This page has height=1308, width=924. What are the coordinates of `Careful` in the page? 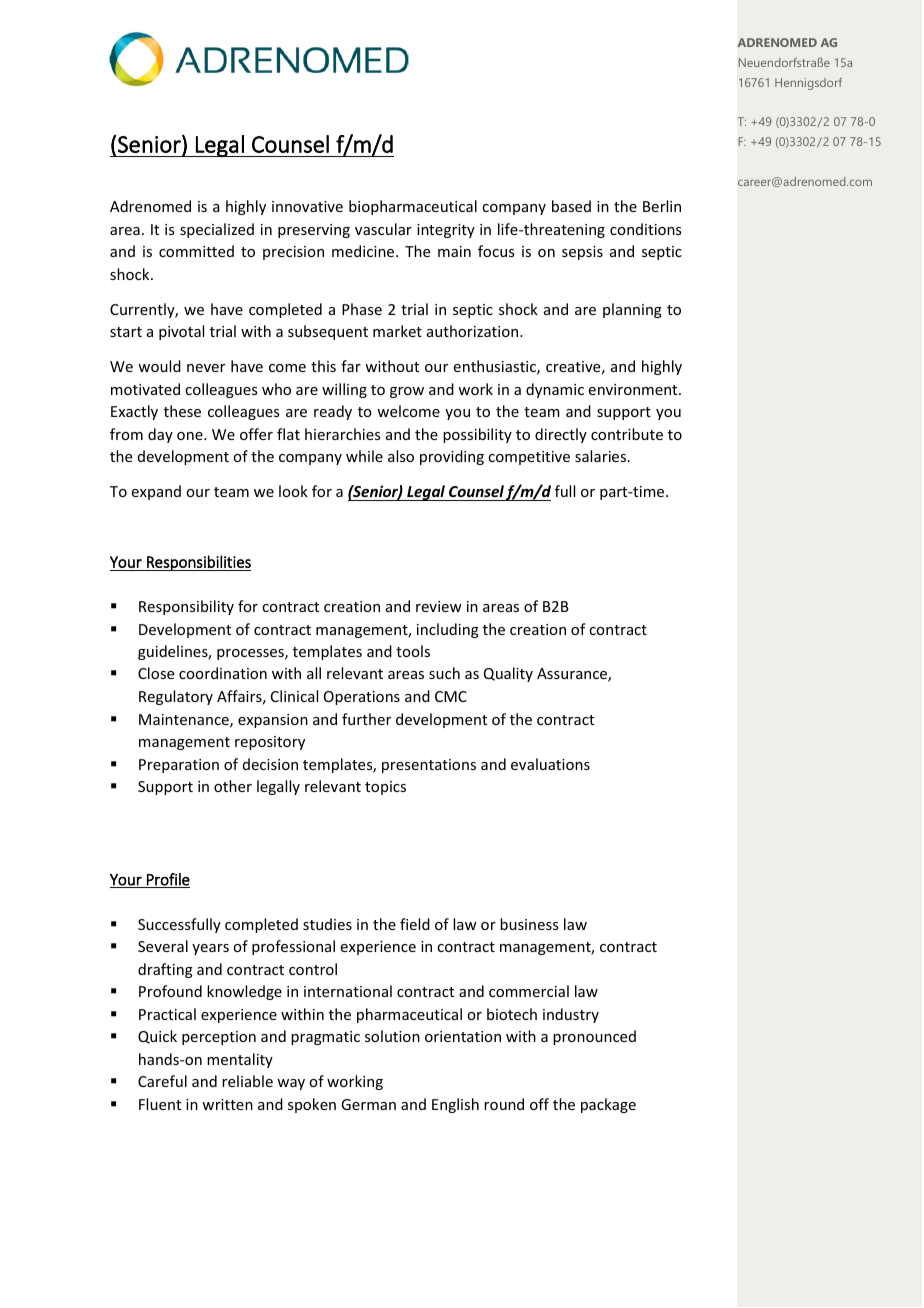 It's located at (162, 1081).
